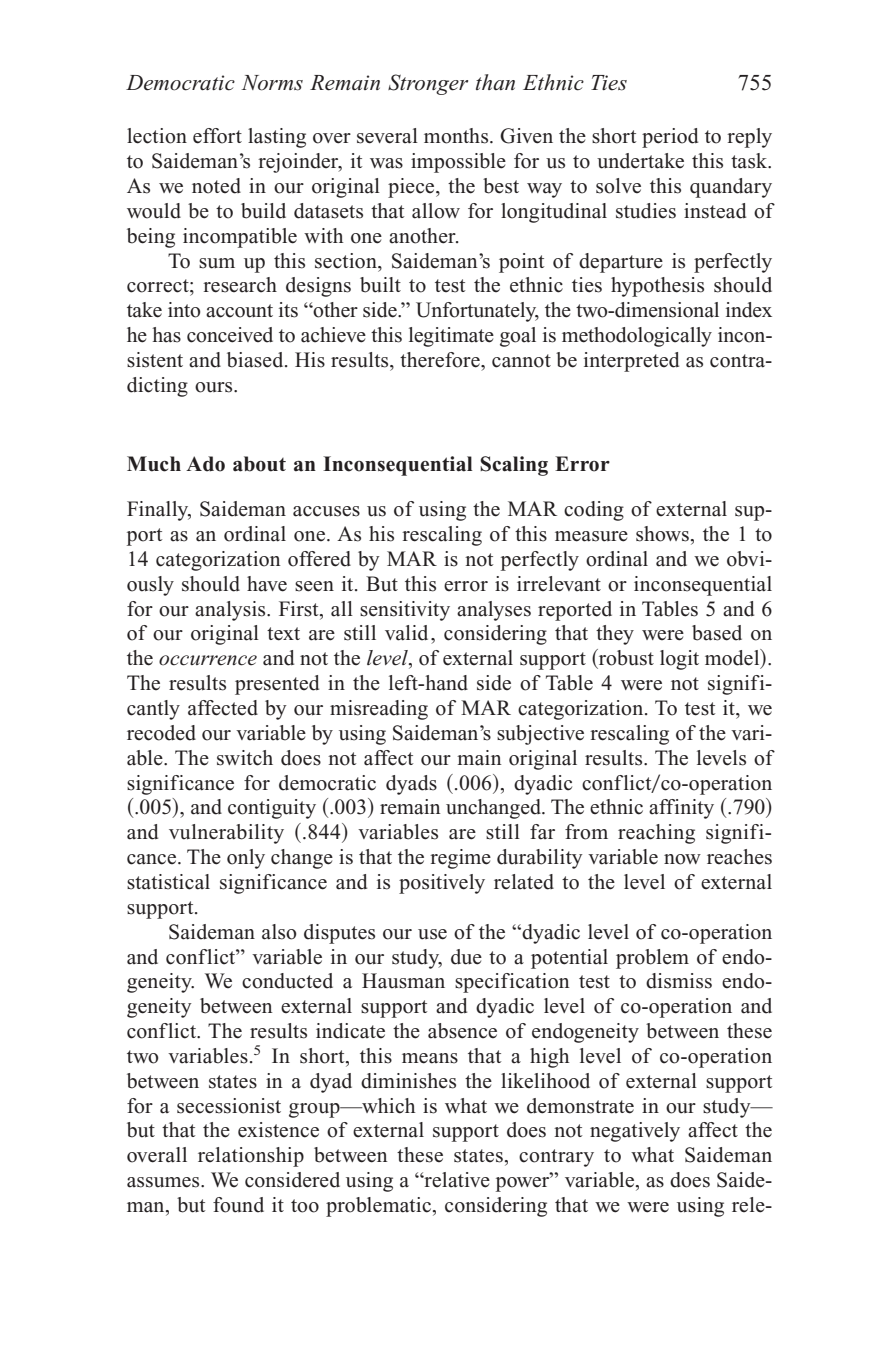 This document has width=896, height=1345. Describe the element at coordinates (635, 1132) in the document. I see `negatively` at that location.
